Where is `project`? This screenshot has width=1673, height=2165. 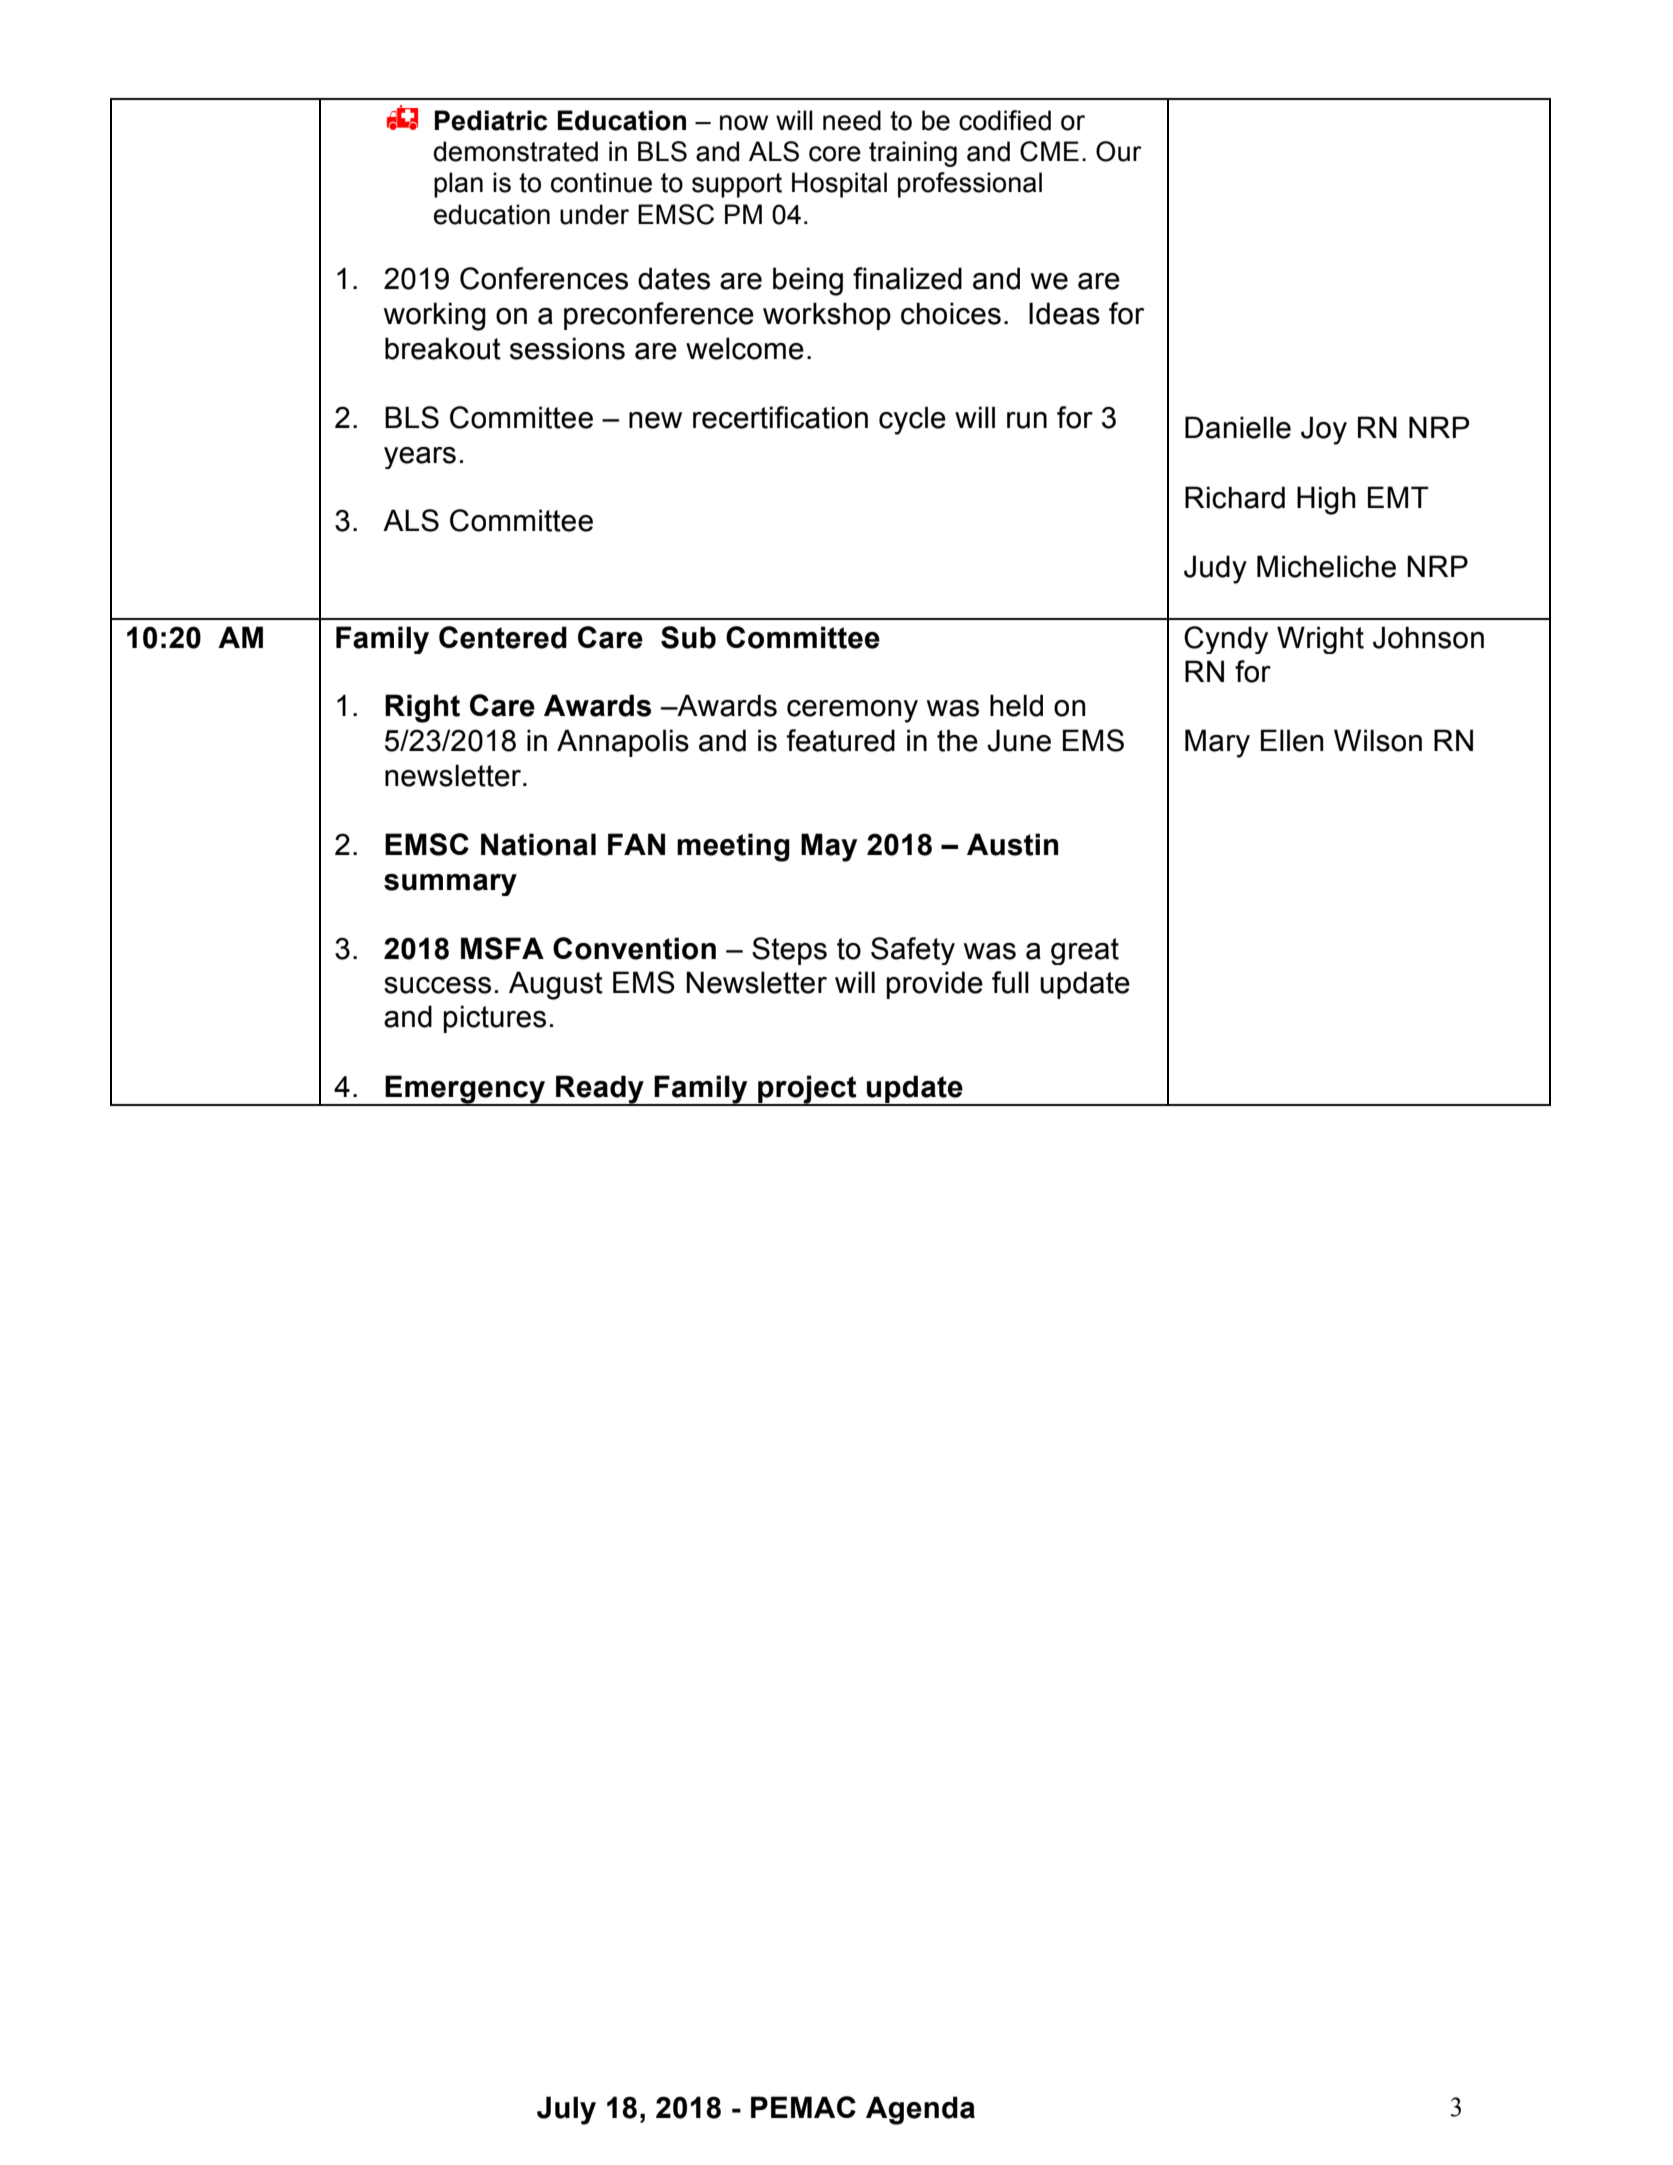 project is located at coordinates (807, 1090).
